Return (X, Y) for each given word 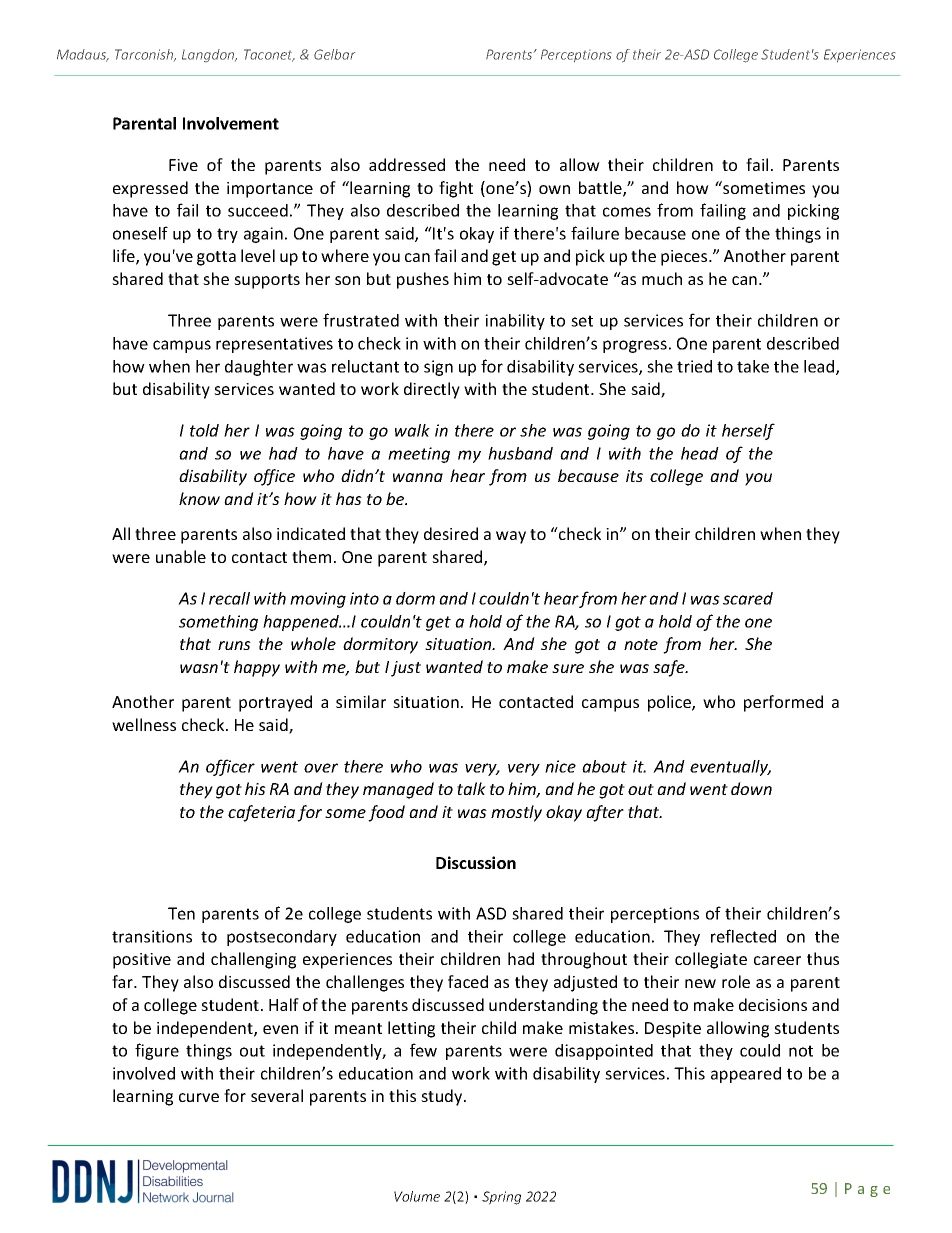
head (700, 453)
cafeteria (261, 813)
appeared (746, 1075)
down (751, 788)
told (204, 430)
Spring (501, 1198)
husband (520, 453)
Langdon (209, 55)
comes (627, 212)
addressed (407, 164)
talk (471, 788)
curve (199, 1097)
